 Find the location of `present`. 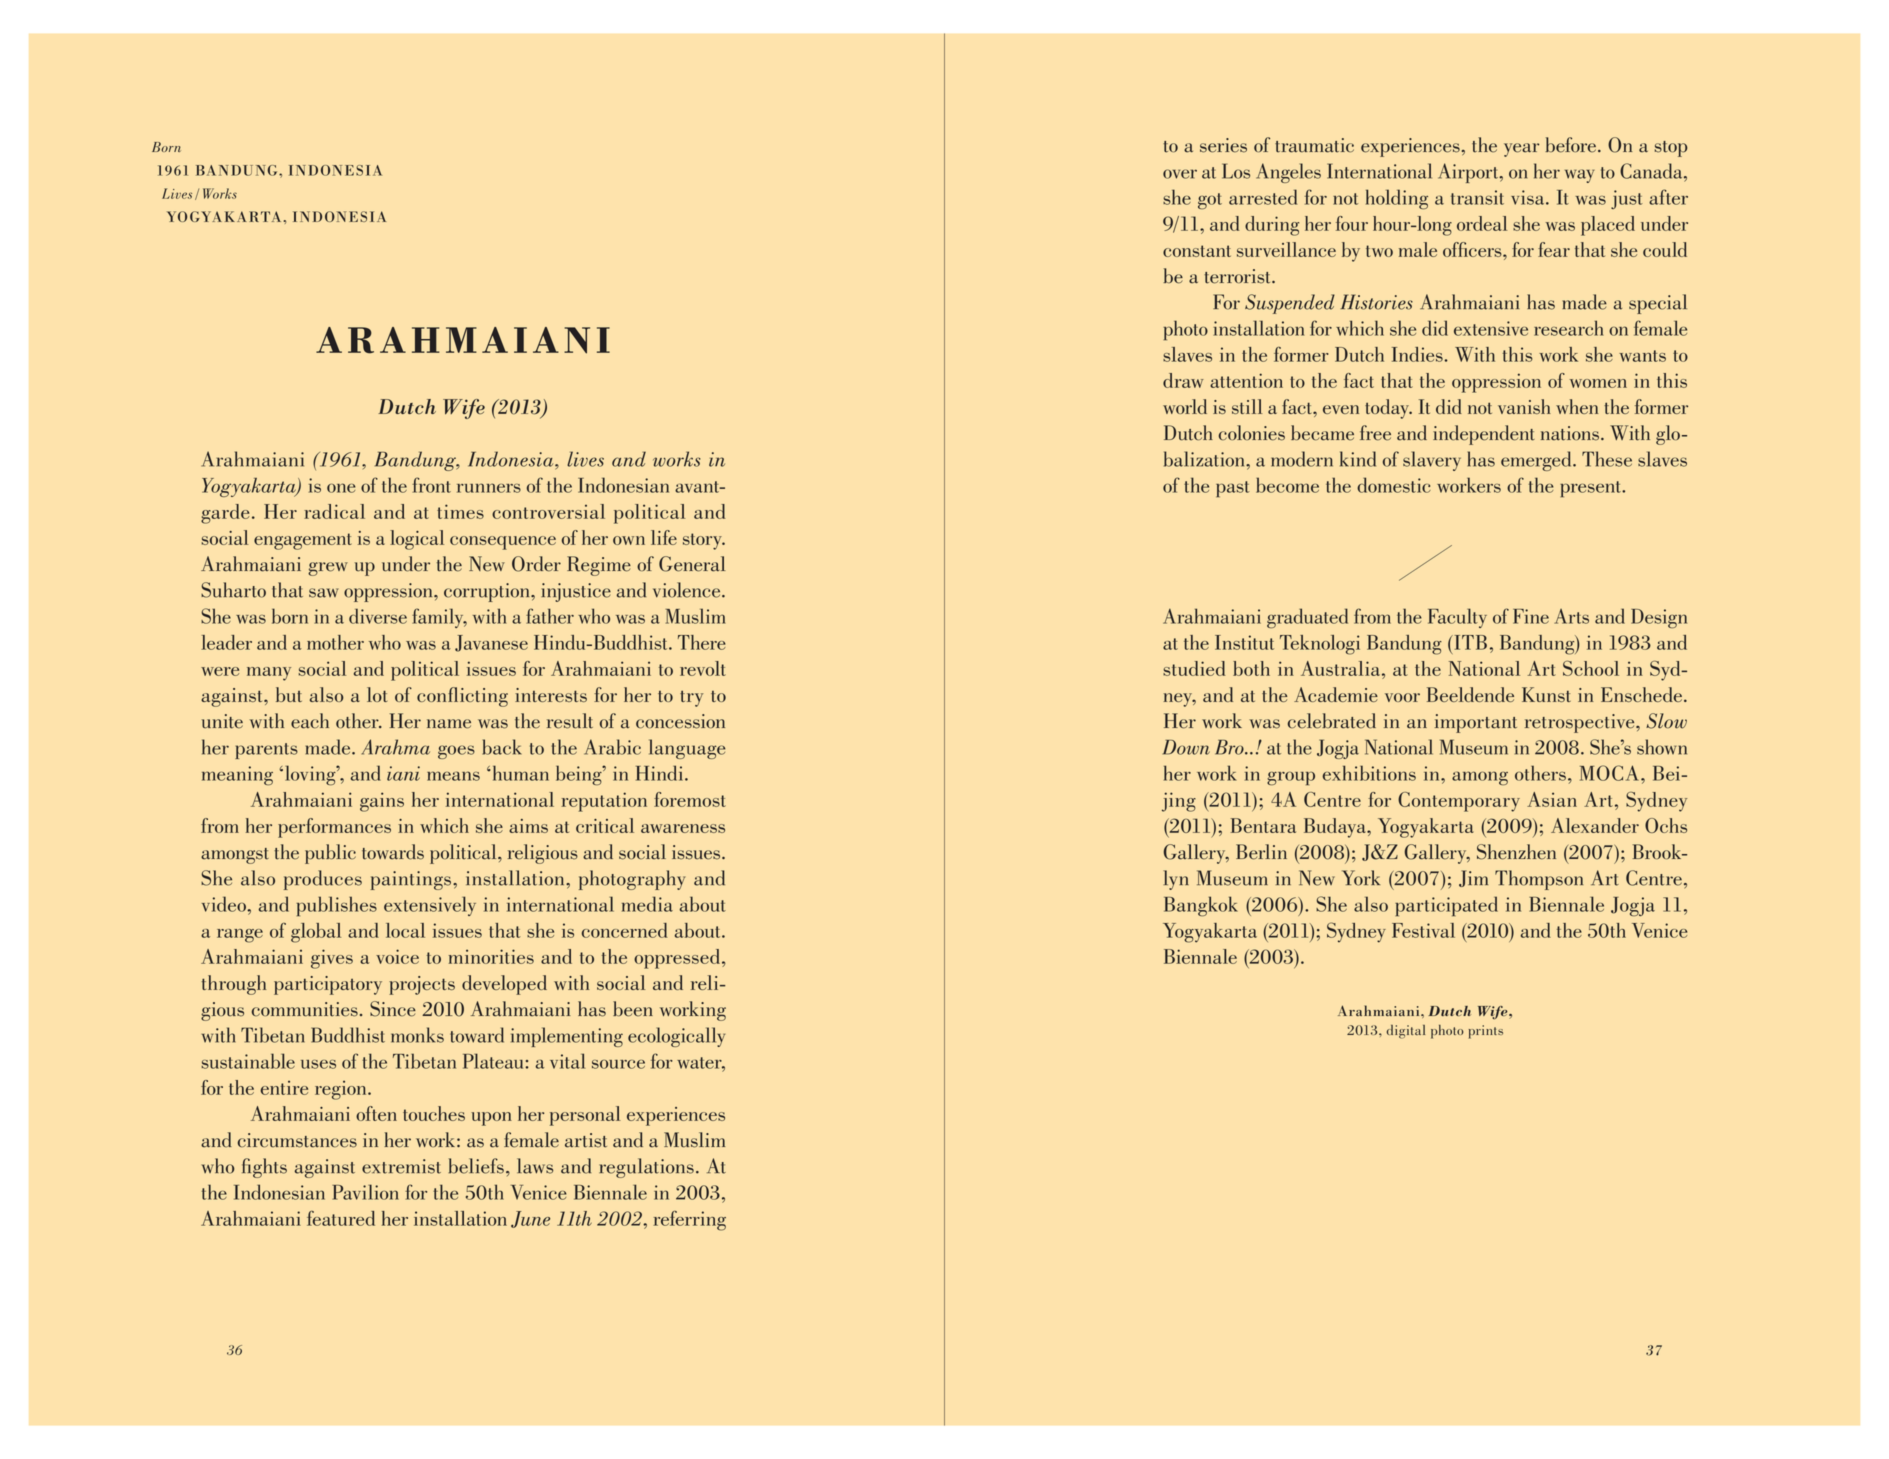

present is located at coordinates (1591, 489).
